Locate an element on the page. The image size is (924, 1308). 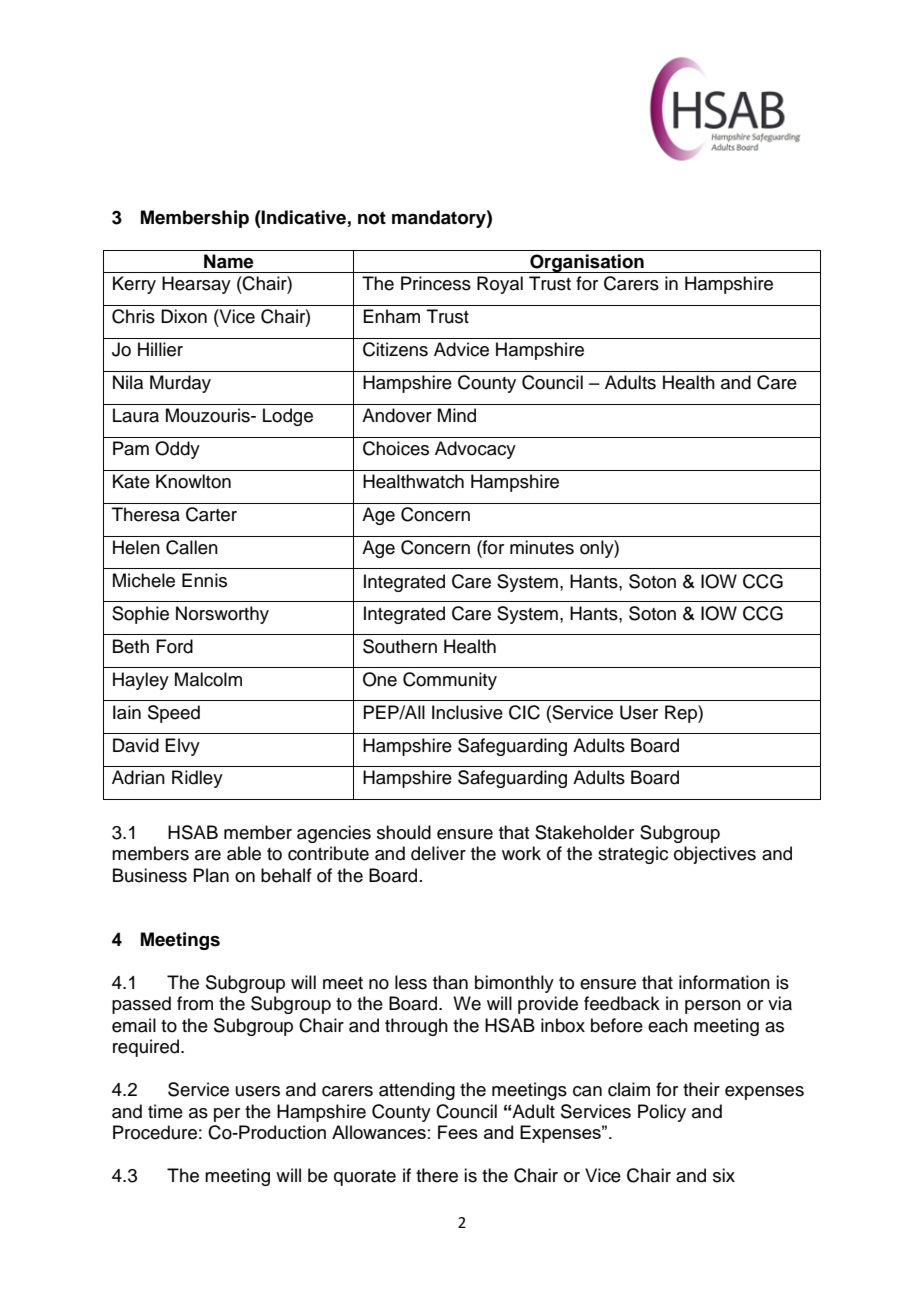
Mind is located at coordinates (457, 415).
